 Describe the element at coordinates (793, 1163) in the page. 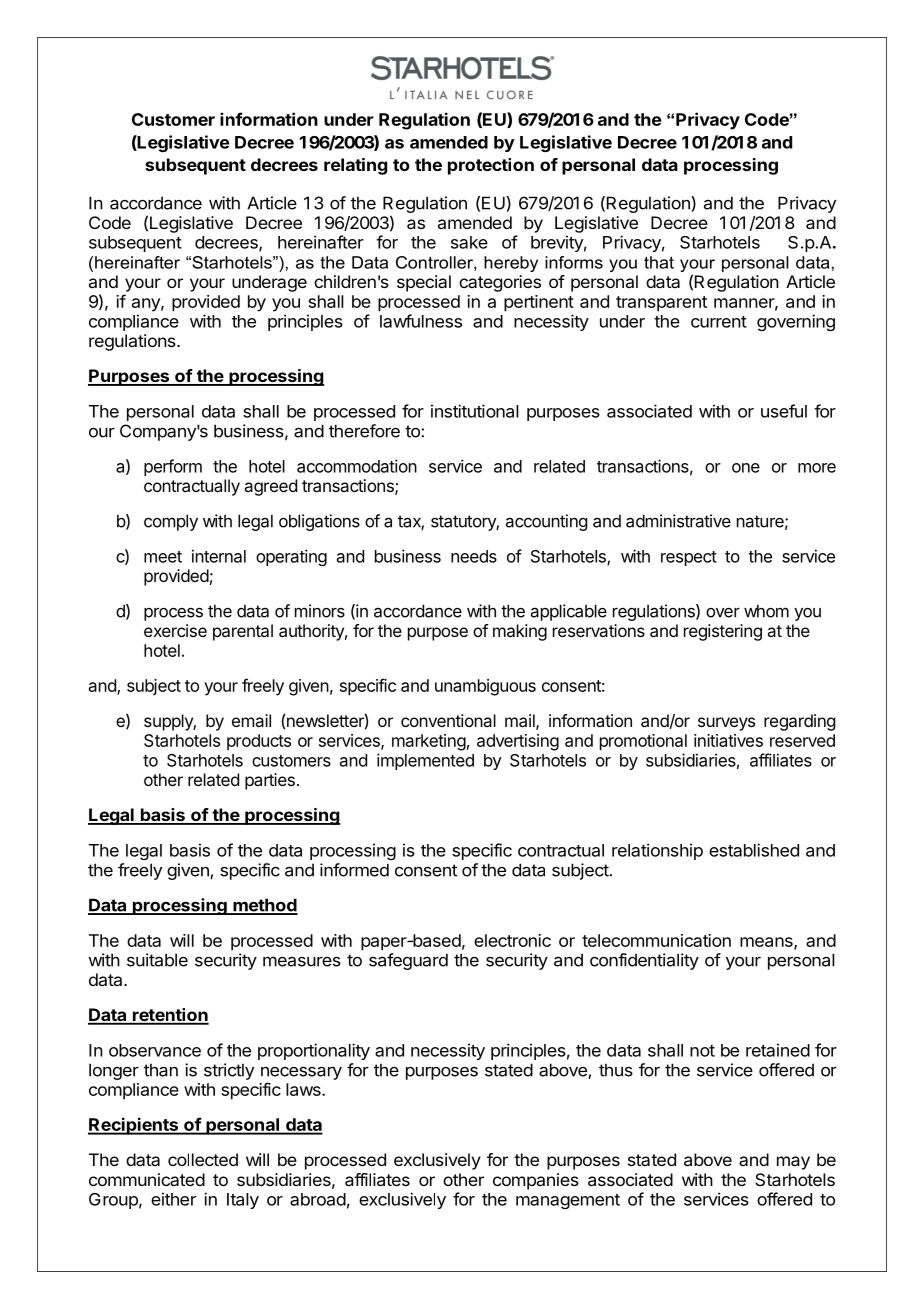

I see `may` at that location.
